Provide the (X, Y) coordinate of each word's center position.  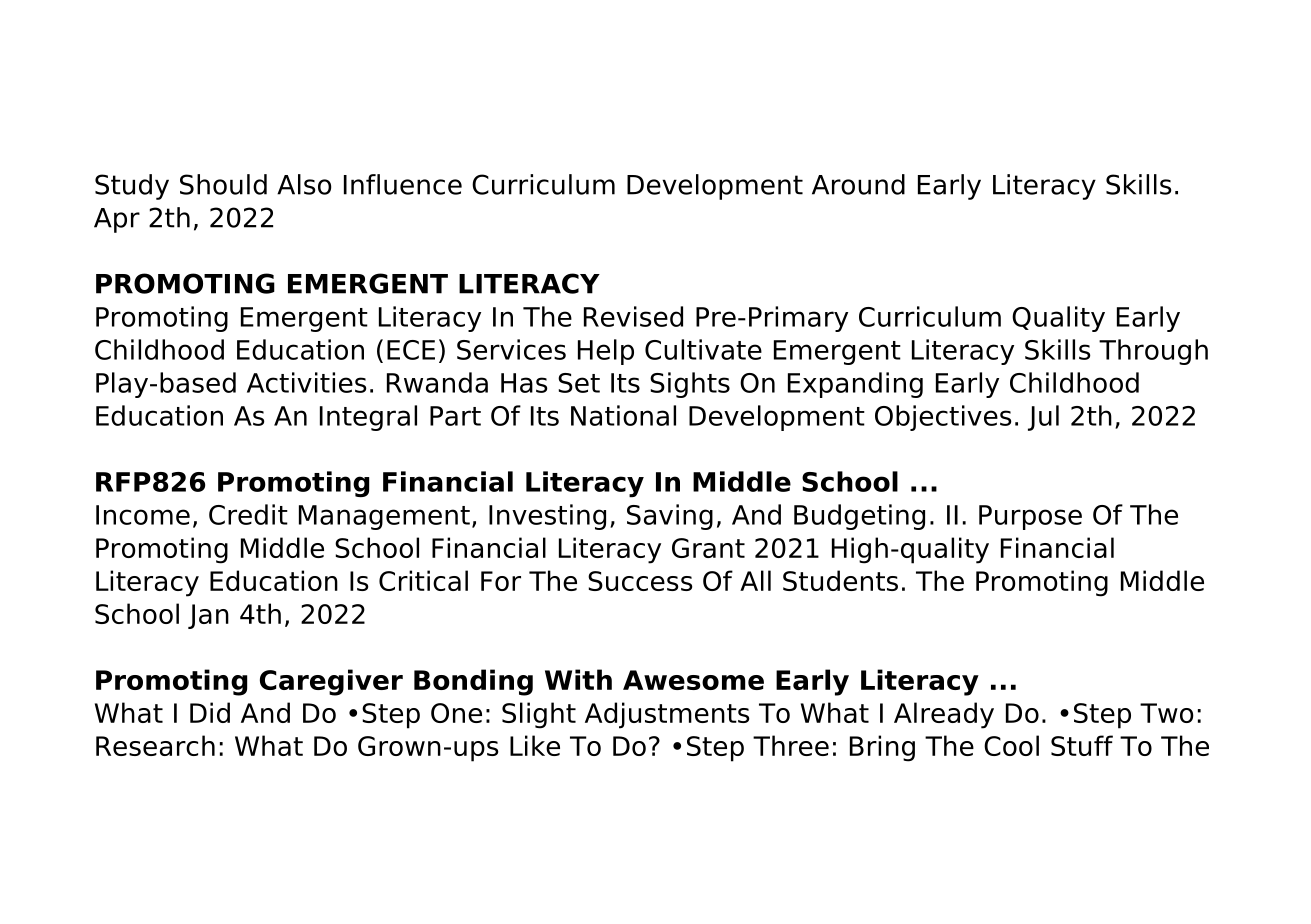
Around (858, 184)
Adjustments (667, 715)
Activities (307, 382)
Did (210, 712)
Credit (248, 514)
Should (223, 184)
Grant (708, 548)
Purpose (1030, 517)
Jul (1043, 418)
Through (1153, 352)
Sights (690, 385)
